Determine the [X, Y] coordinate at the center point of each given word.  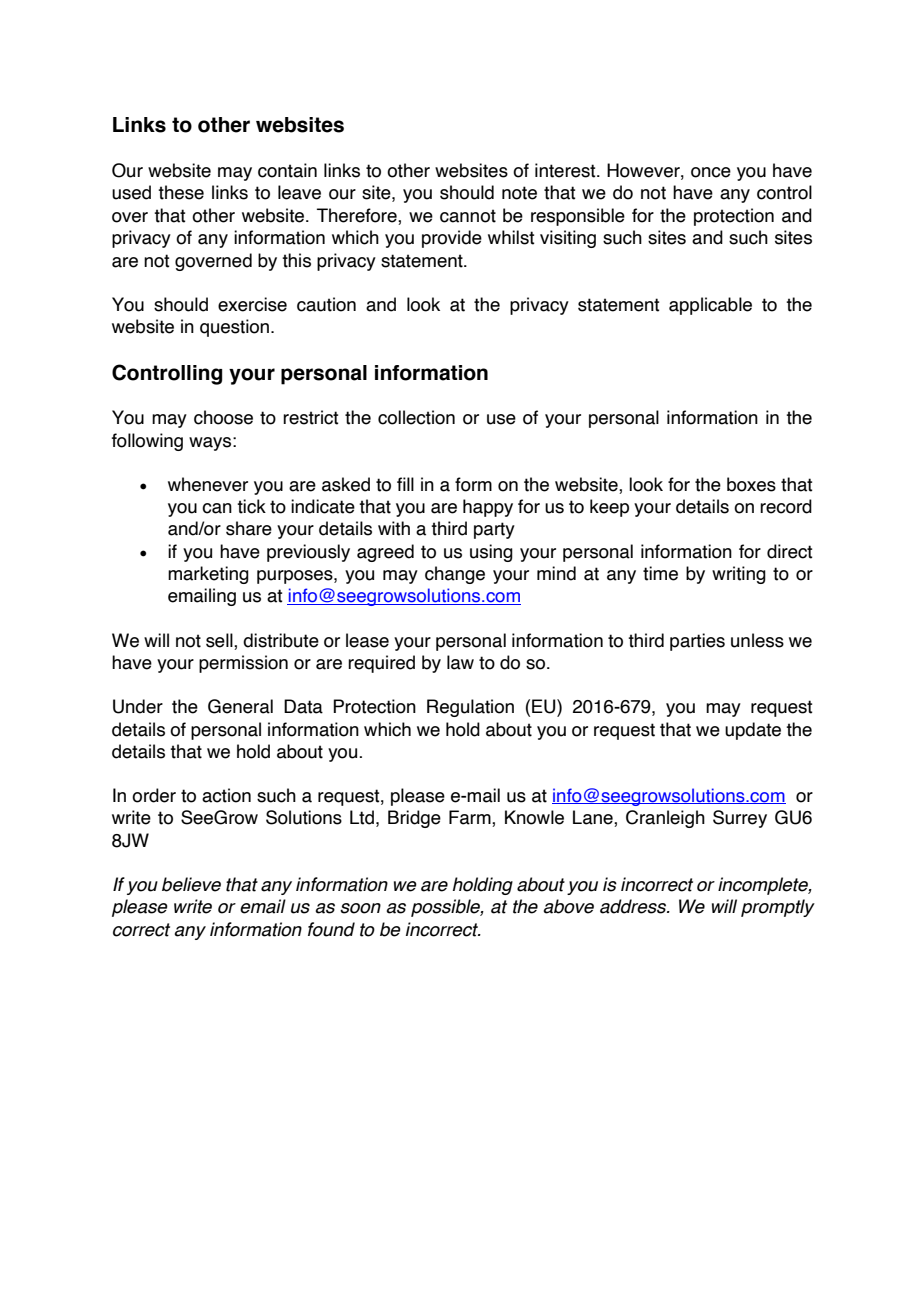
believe [191, 884]
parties [697, 642]
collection [416, 417]
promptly [778, 908]
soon [360, 908]
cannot [468, 216]
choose [223, 417]
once [711, 172]
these [181, 192]
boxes [751, 484]
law [460, 662]
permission [243, 664]
